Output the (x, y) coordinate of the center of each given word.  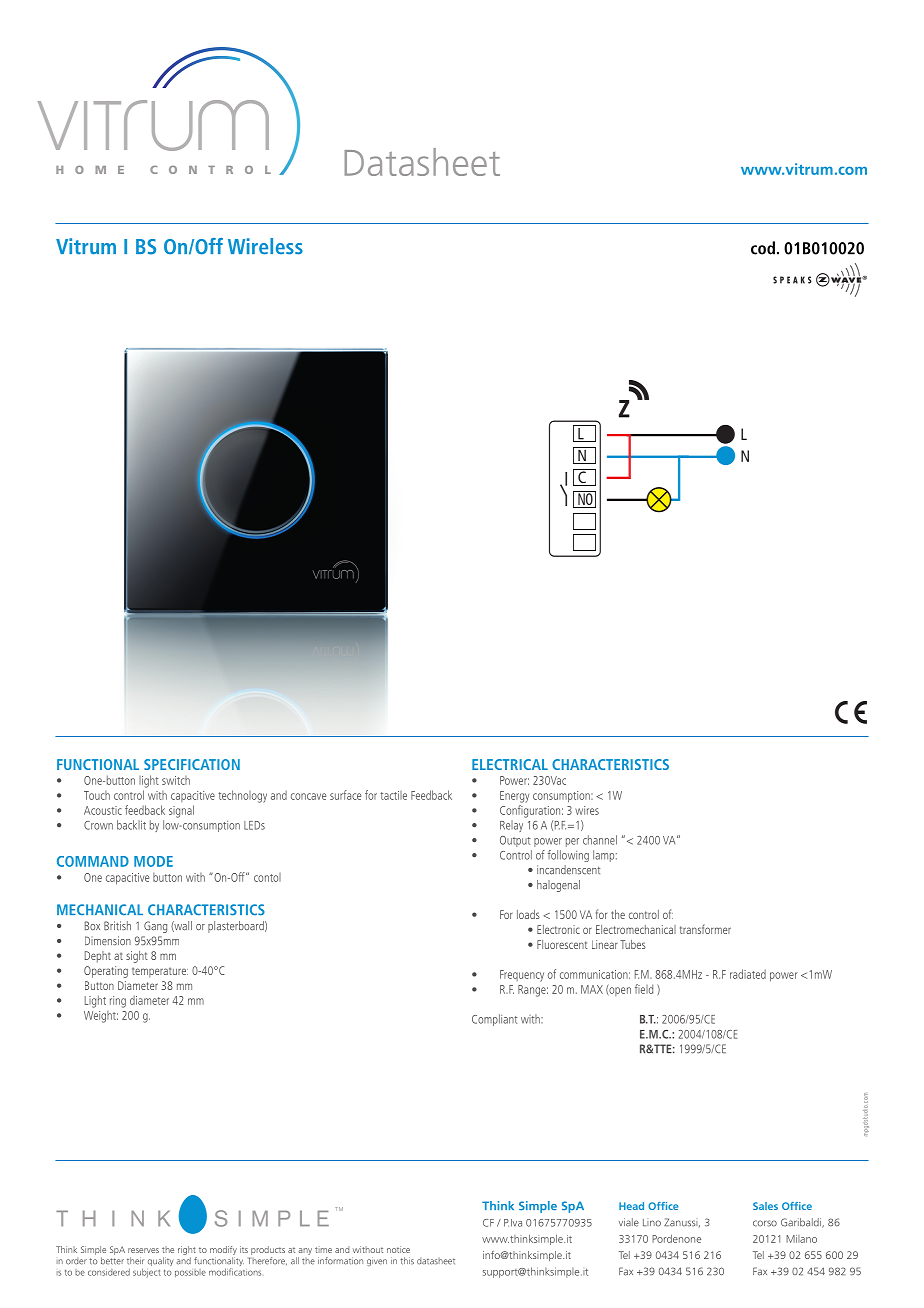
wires (587, 810)
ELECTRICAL (510, 764)
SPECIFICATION (192, 764)
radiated (748, 974)
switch (176, 780)
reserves (143, 1250)
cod (763, 248)
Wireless (265, 246)
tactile (393, 795)
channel (600, 840)
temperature (160, 972)
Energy (514, 797)
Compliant (495, 1020)
